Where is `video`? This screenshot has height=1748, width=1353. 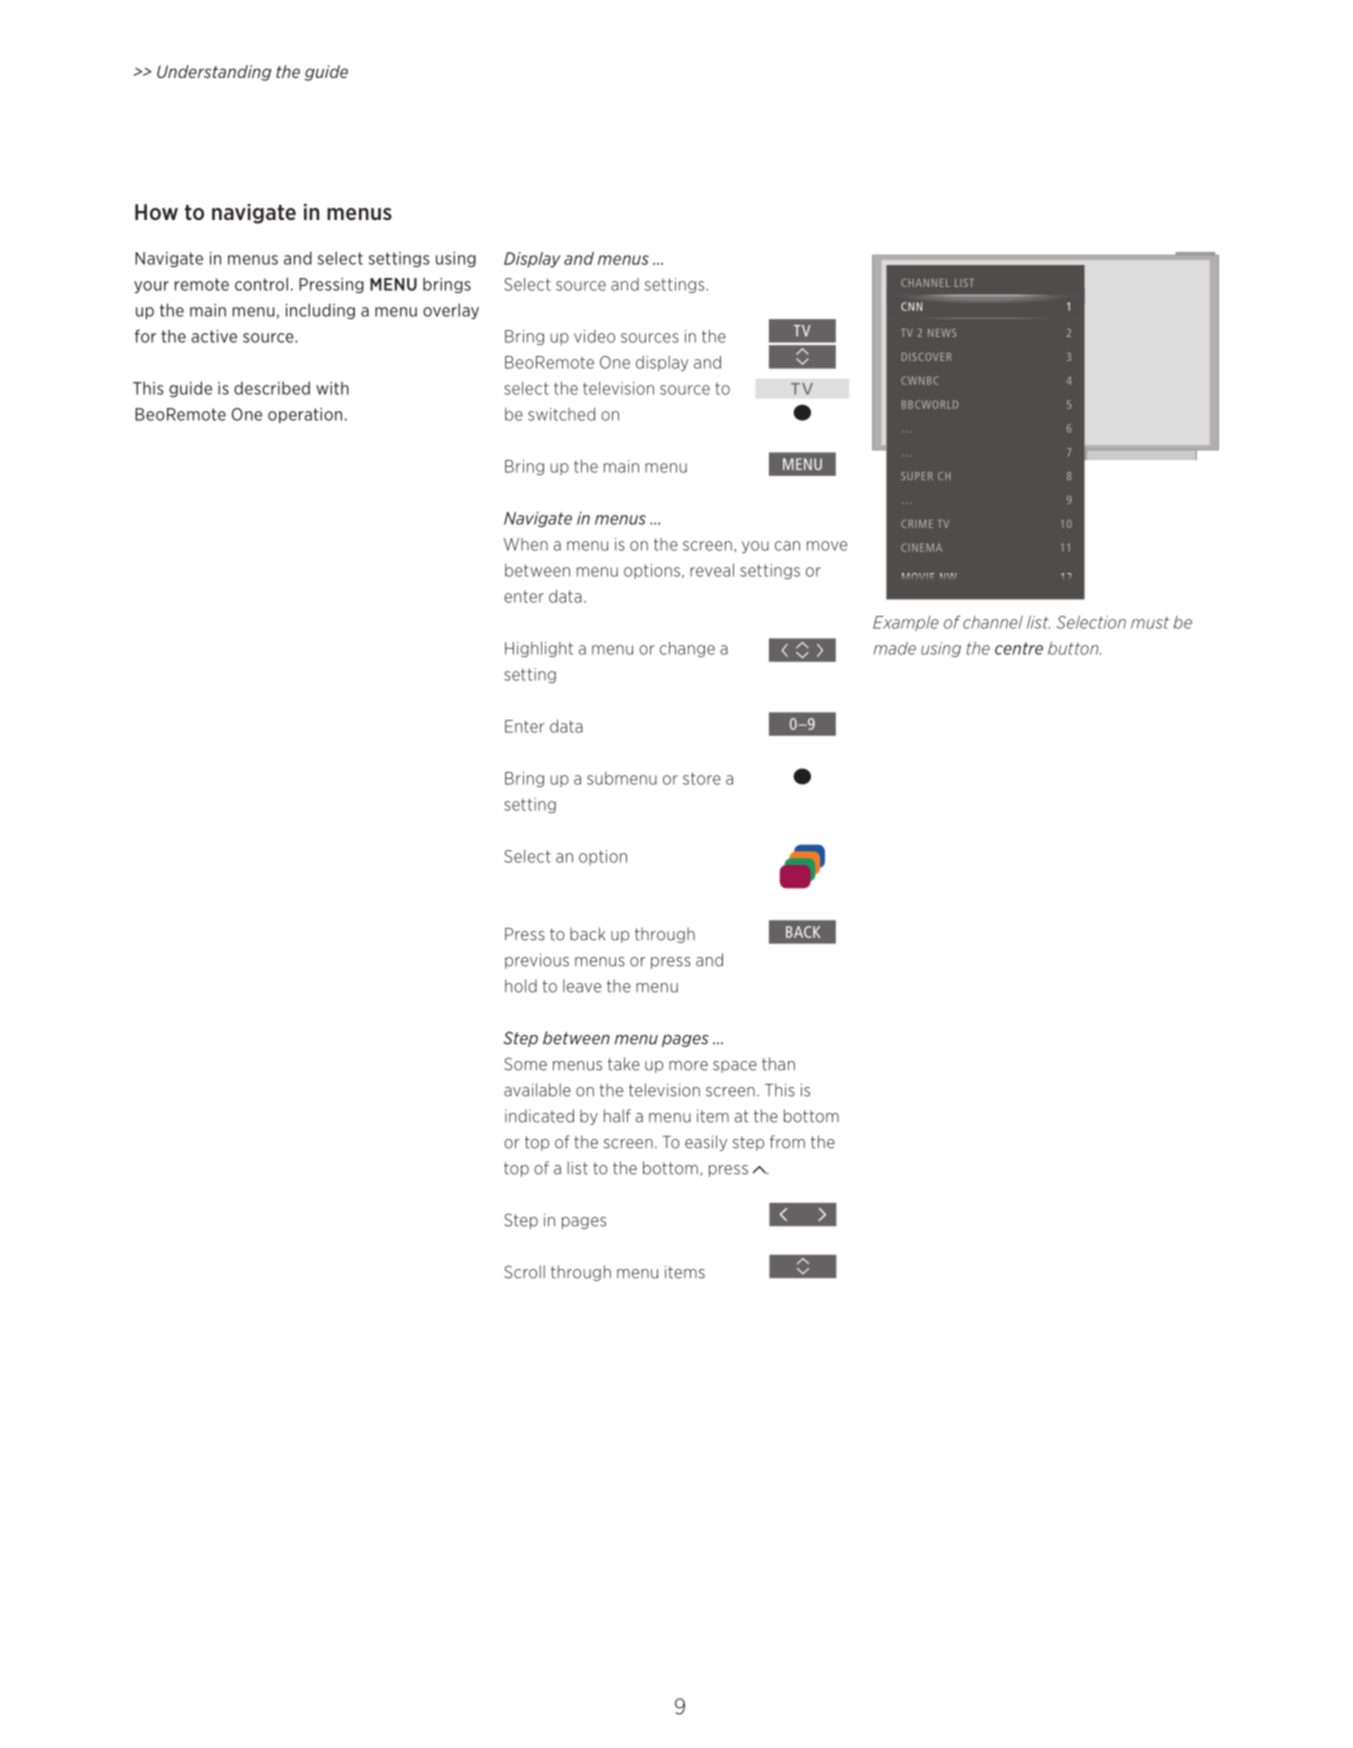 video is located at coordinates (594, 336).
